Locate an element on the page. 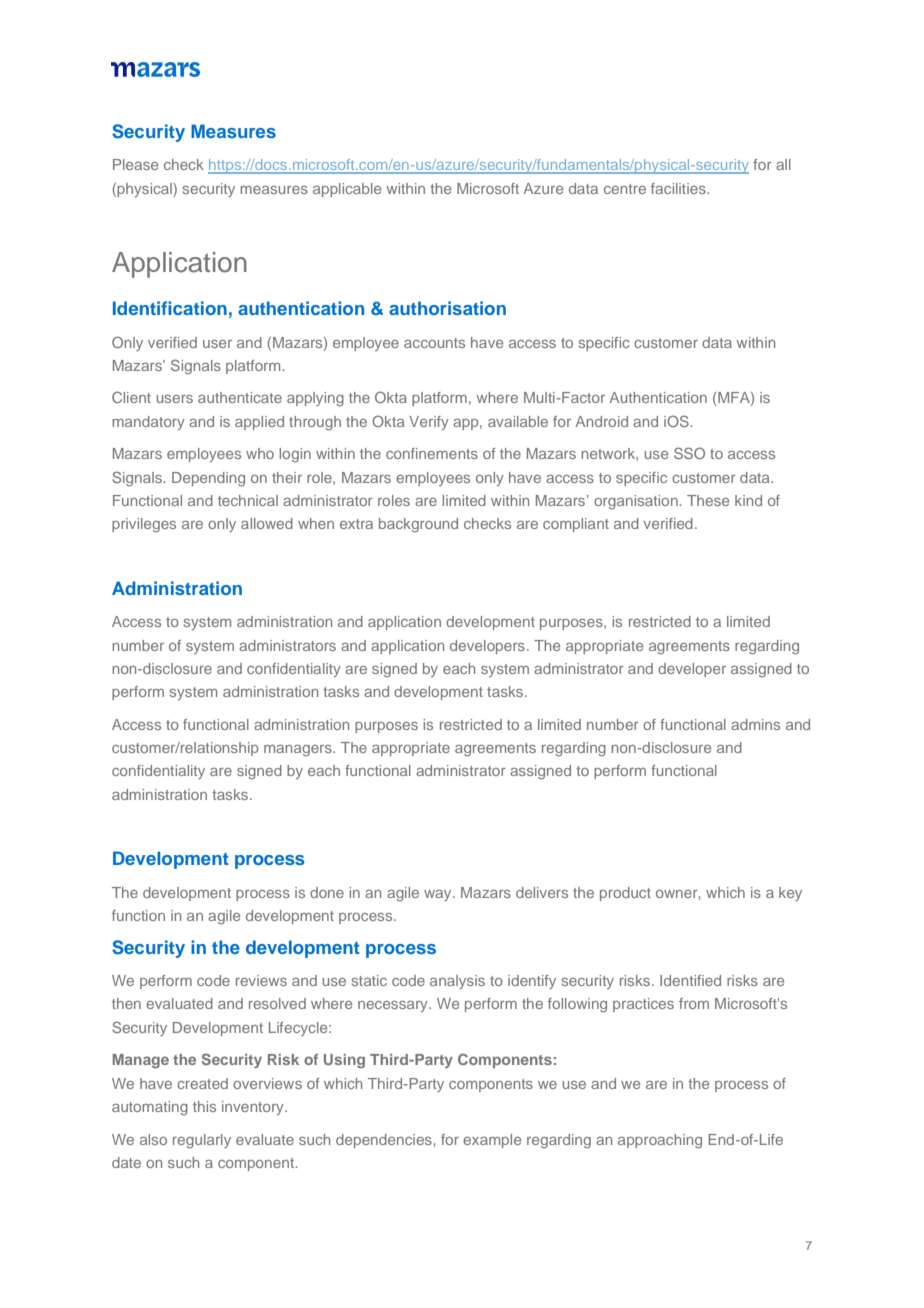  applicable is located at coordinates (347, 190).
